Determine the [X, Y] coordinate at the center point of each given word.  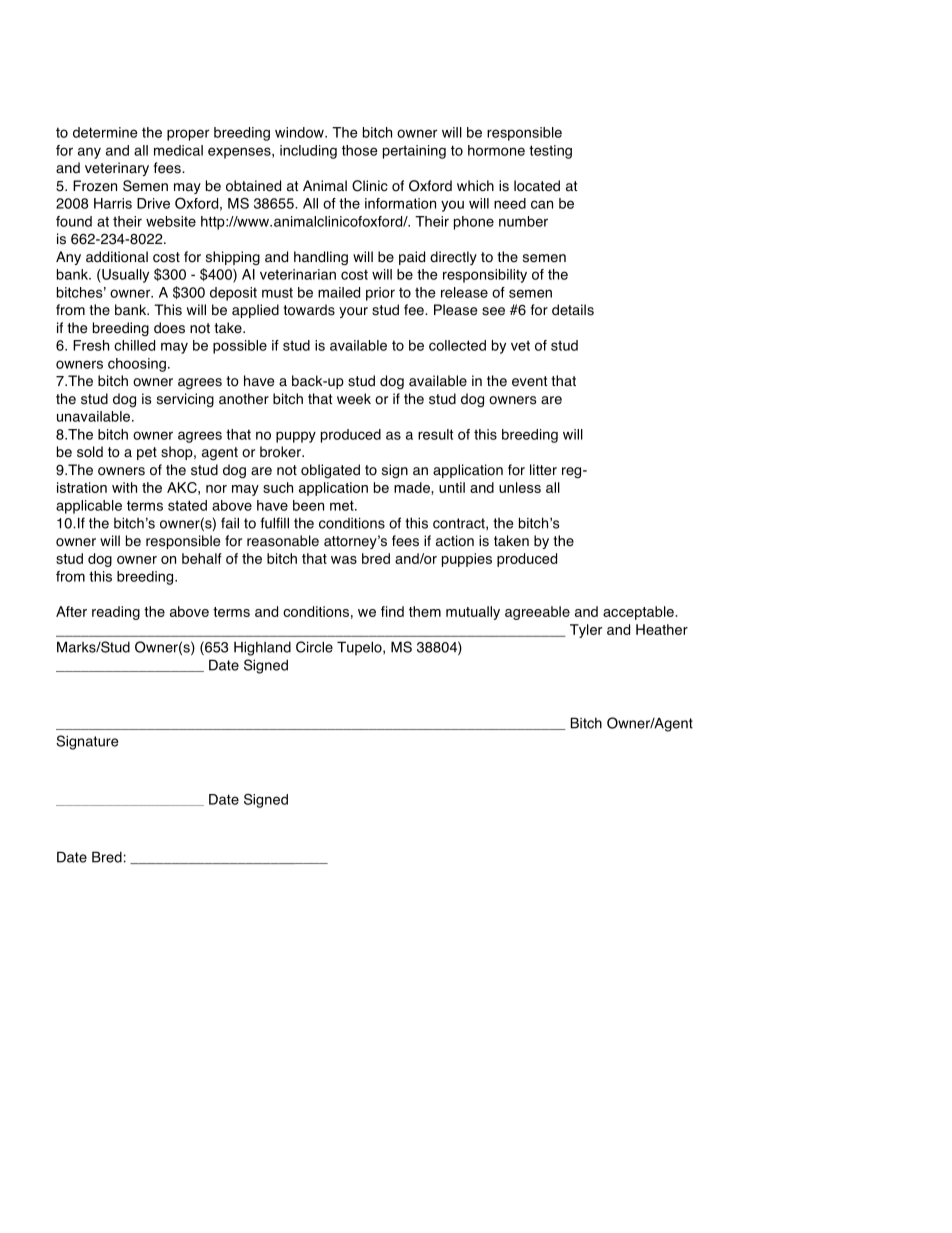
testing [550, 152]
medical [178, 150]
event [530, 381]
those [360, 150]
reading [116, 613]
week [354, 399]
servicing [185, 400]
